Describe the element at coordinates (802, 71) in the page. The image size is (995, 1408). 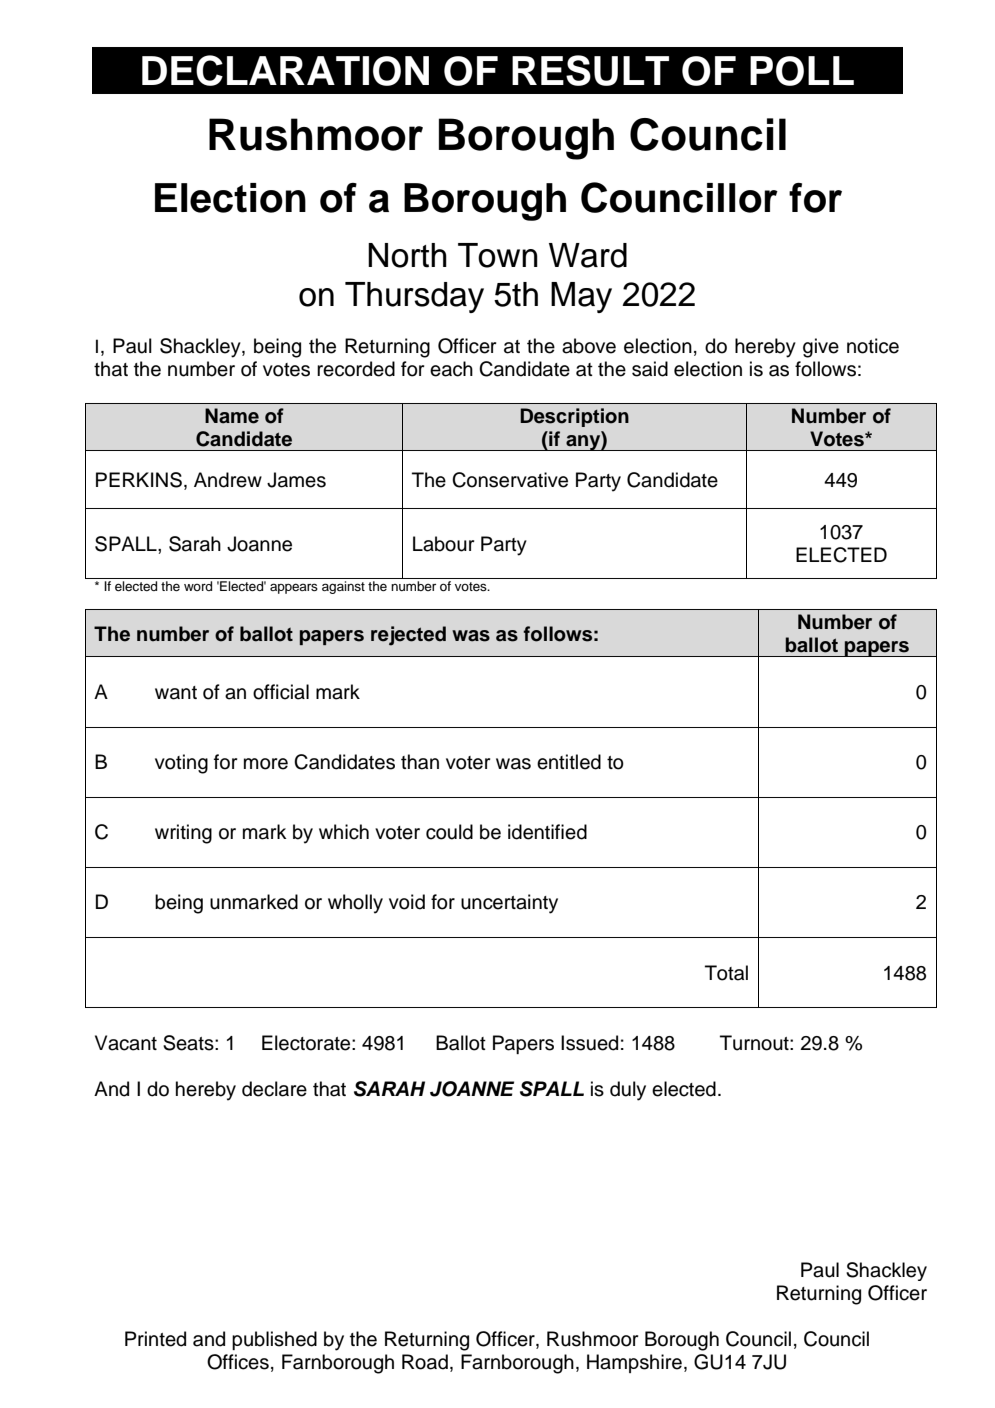
I see `POLL` at that location.
